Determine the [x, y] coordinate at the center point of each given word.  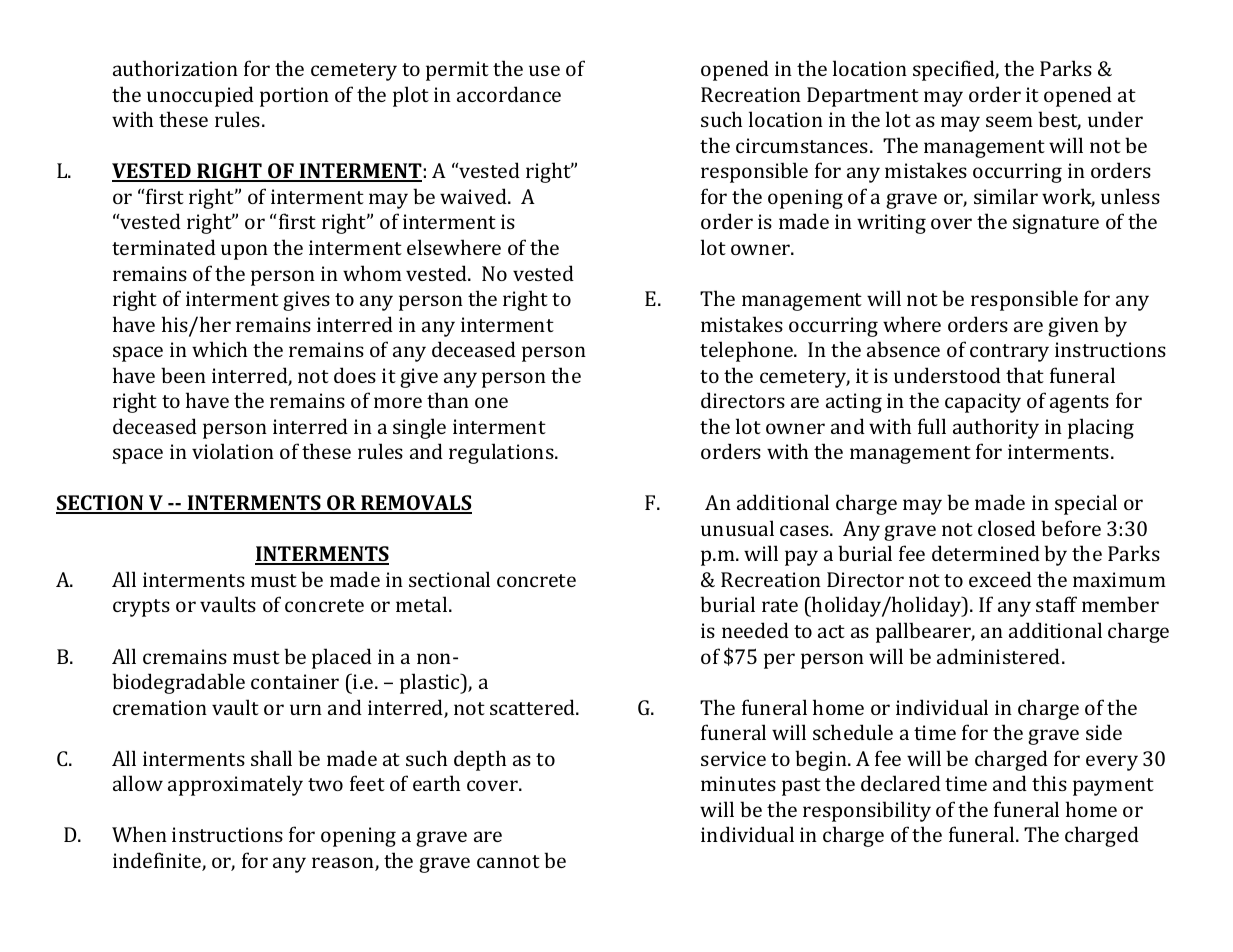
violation [233, 451]
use [544, 70]
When [139, 834]
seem [1009, 121]
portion [294, 97]
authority [996, 428]
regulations [502, 453]
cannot [508, 861]
